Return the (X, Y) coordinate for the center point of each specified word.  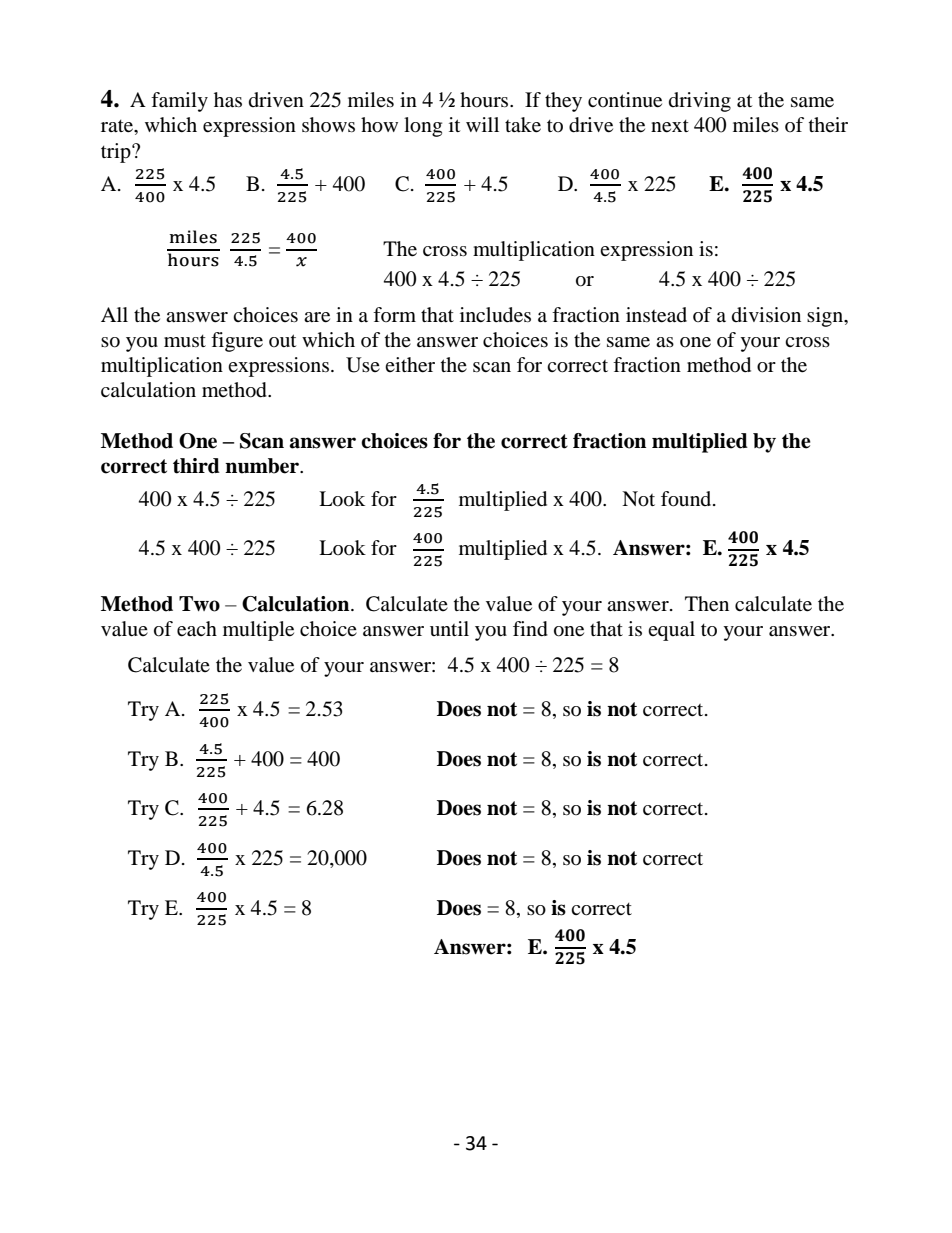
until (449, 628)
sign (826, 317)
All (114, 314)
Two (199, 604)
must (185, 341)
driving (700, 102)
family (179, 102)
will (482, 124)
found (687, 499)
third (196, 466)
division (766, 314)
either (410, 365)
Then (707, 604)
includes (495, 315)
